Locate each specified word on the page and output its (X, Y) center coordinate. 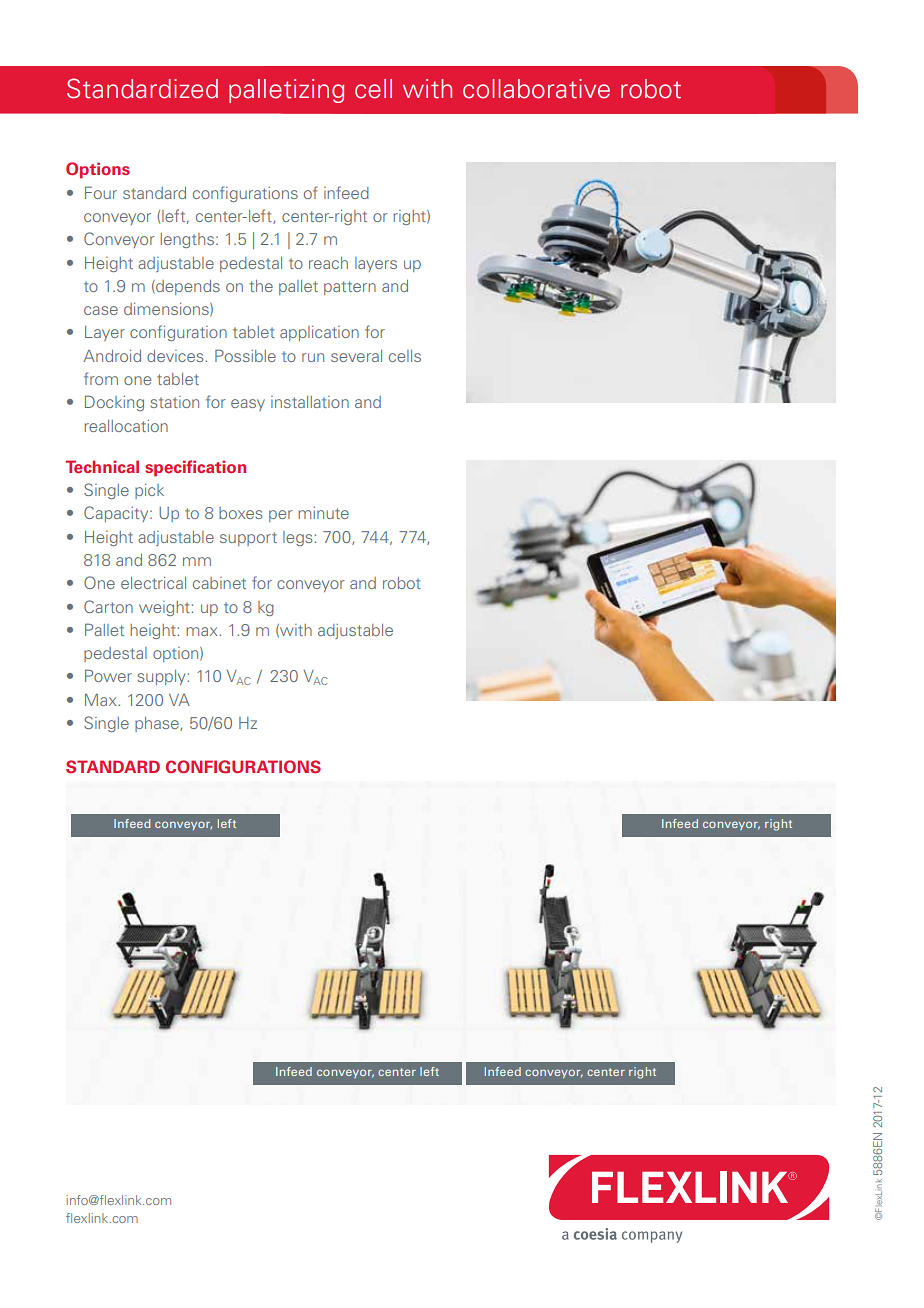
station (174, 402)
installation (310, 402)
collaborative (536, 89)
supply (161, 677)
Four (101, 192)
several (356, 356)
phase (158, 724)
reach (328, 263)
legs (297, 538)
